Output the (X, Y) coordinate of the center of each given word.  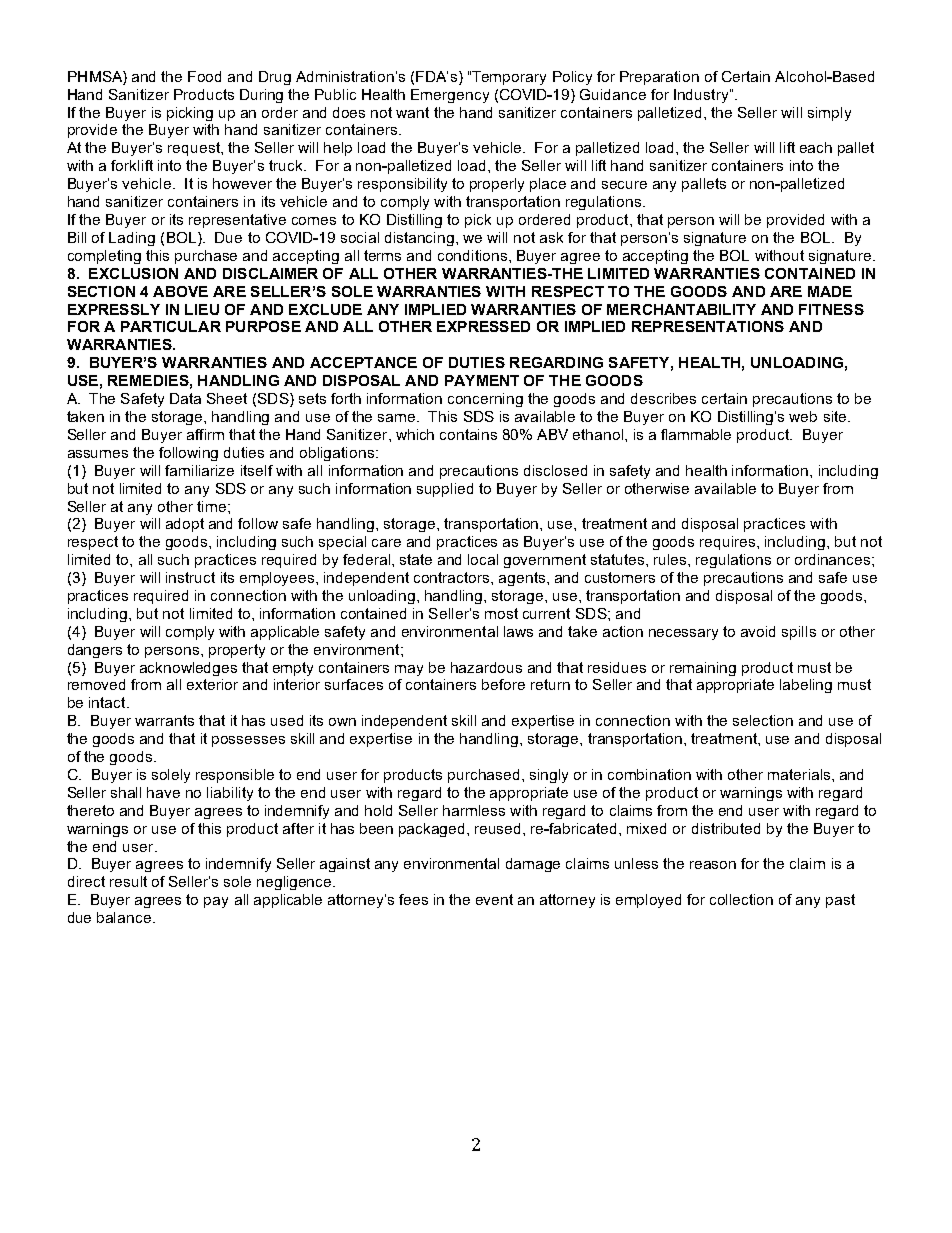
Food (204, 76)
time (213, 506)
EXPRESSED (483, 326)
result (128, 881)
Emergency (450, 96)
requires (727, 543)
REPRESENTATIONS (708, 326)
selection (763, 720)
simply (829, 114)
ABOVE (180, 291)
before (503, 684)
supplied (445, 490)
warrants (164, 720)
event (494, 899)
